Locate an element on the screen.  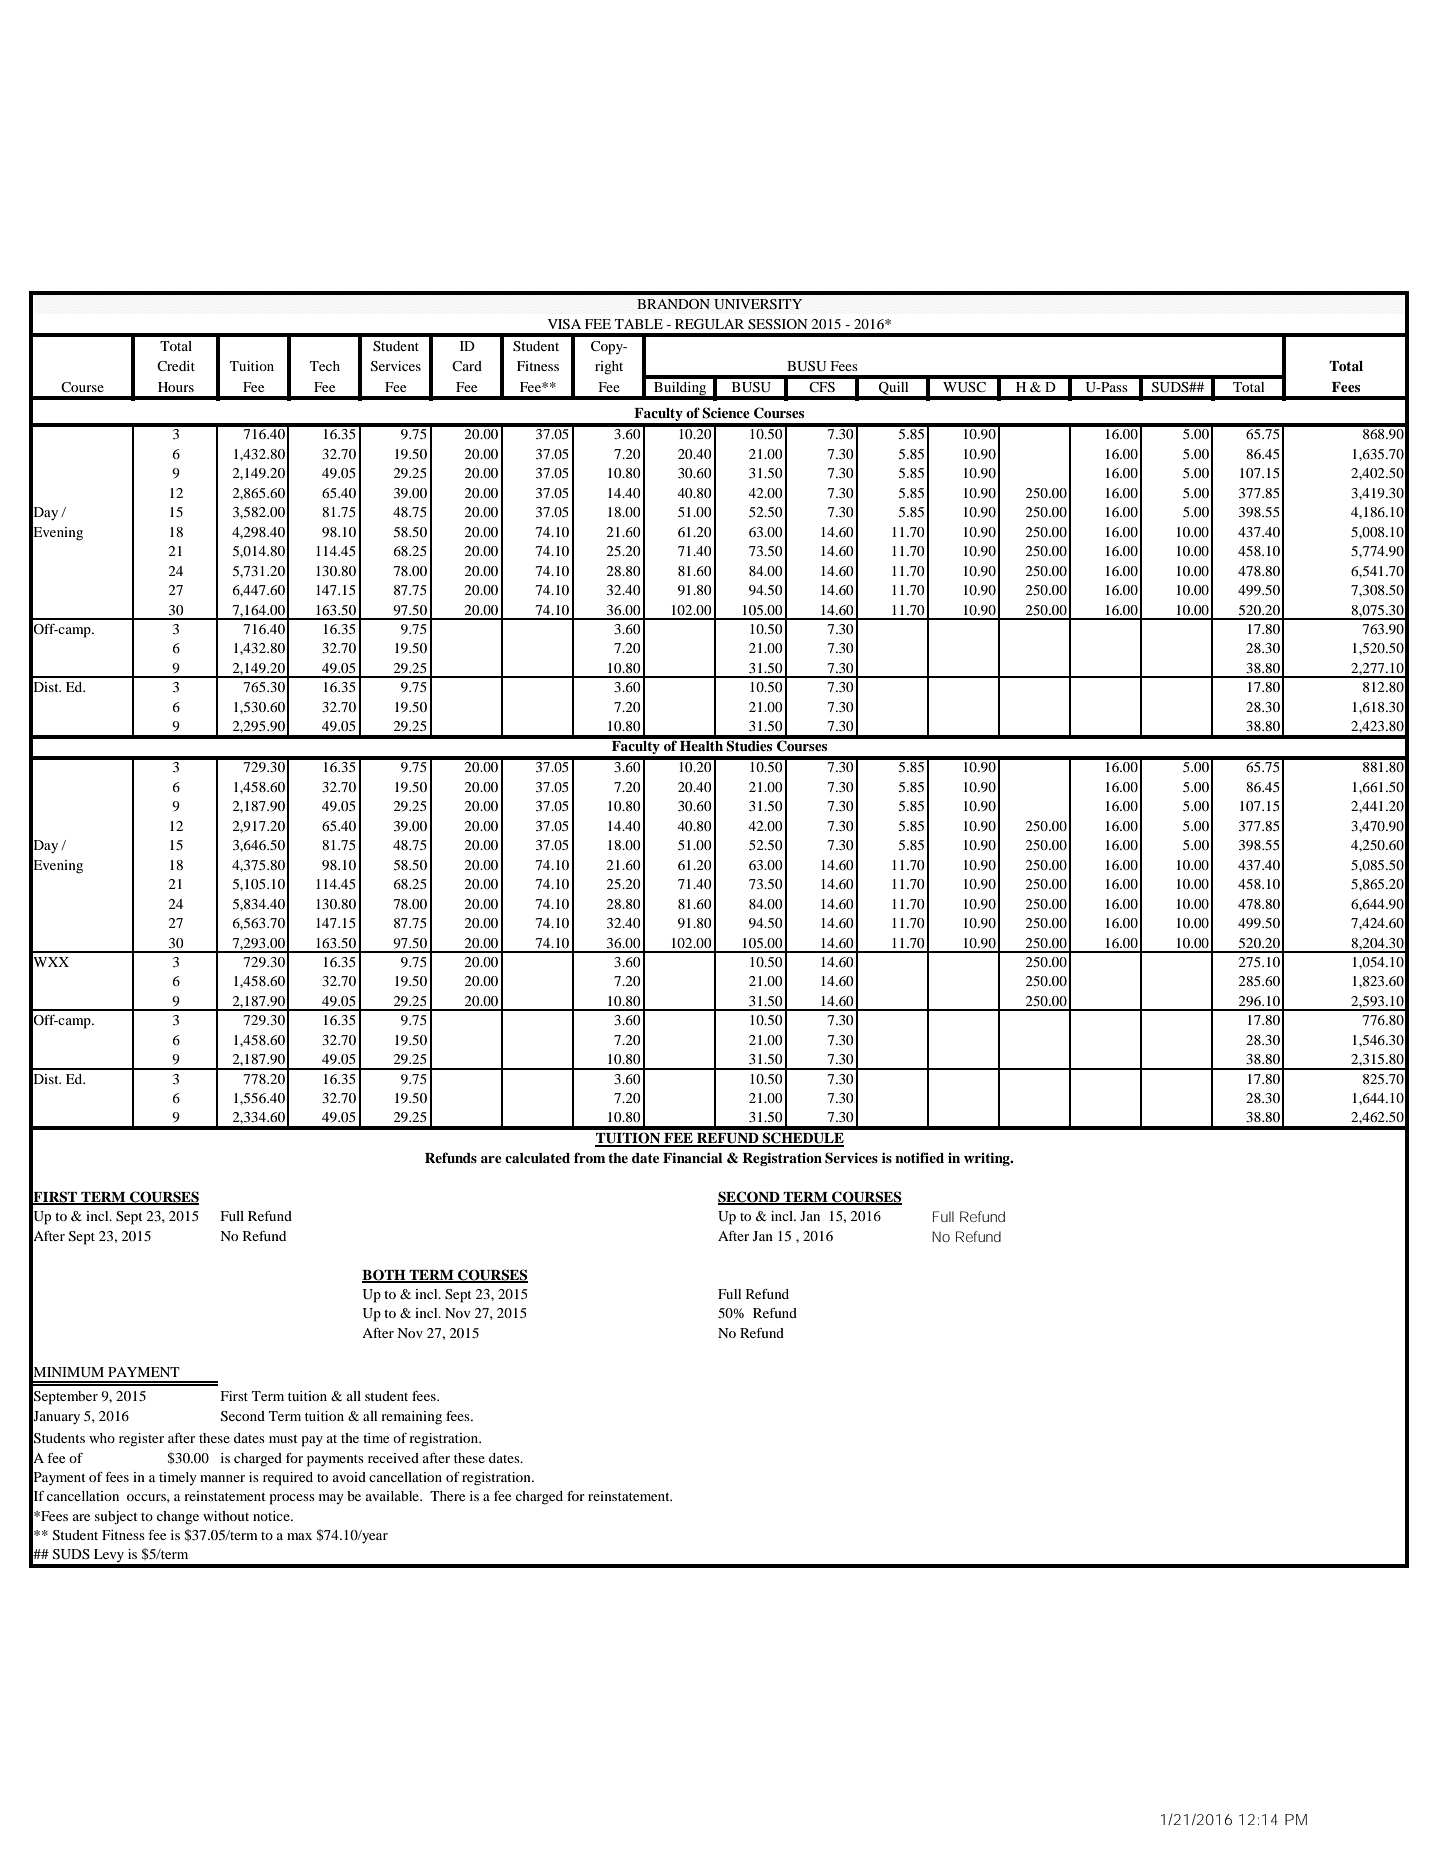
change is located at coordinates (178, 1518).
